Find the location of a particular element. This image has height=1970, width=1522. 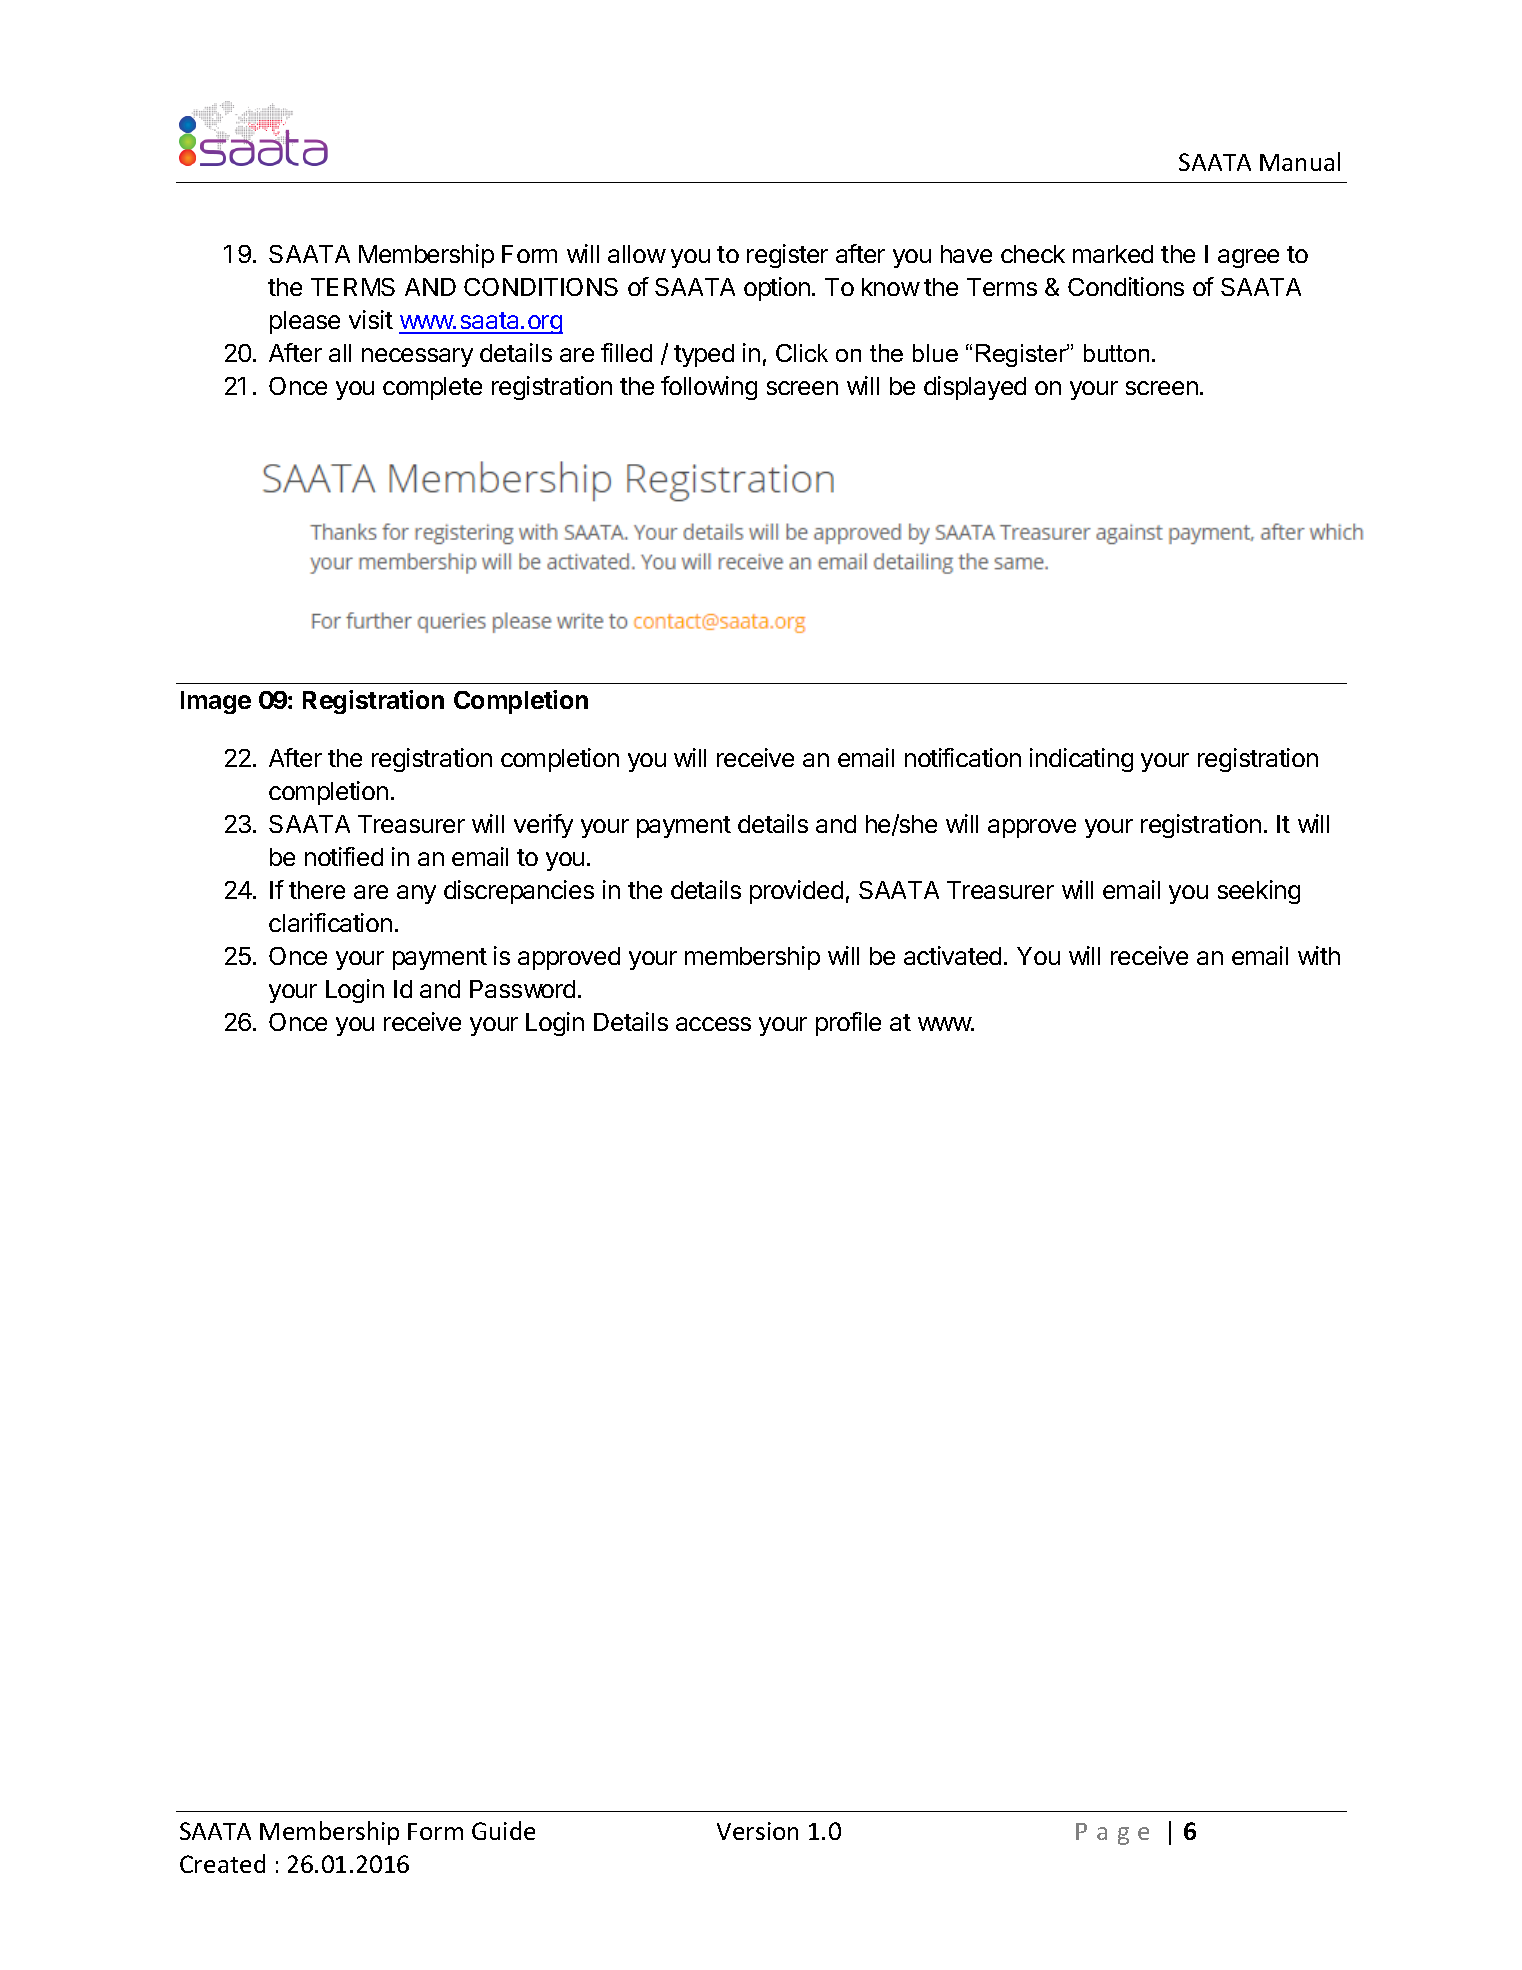

agree is located at coordinates (1248, 258).
